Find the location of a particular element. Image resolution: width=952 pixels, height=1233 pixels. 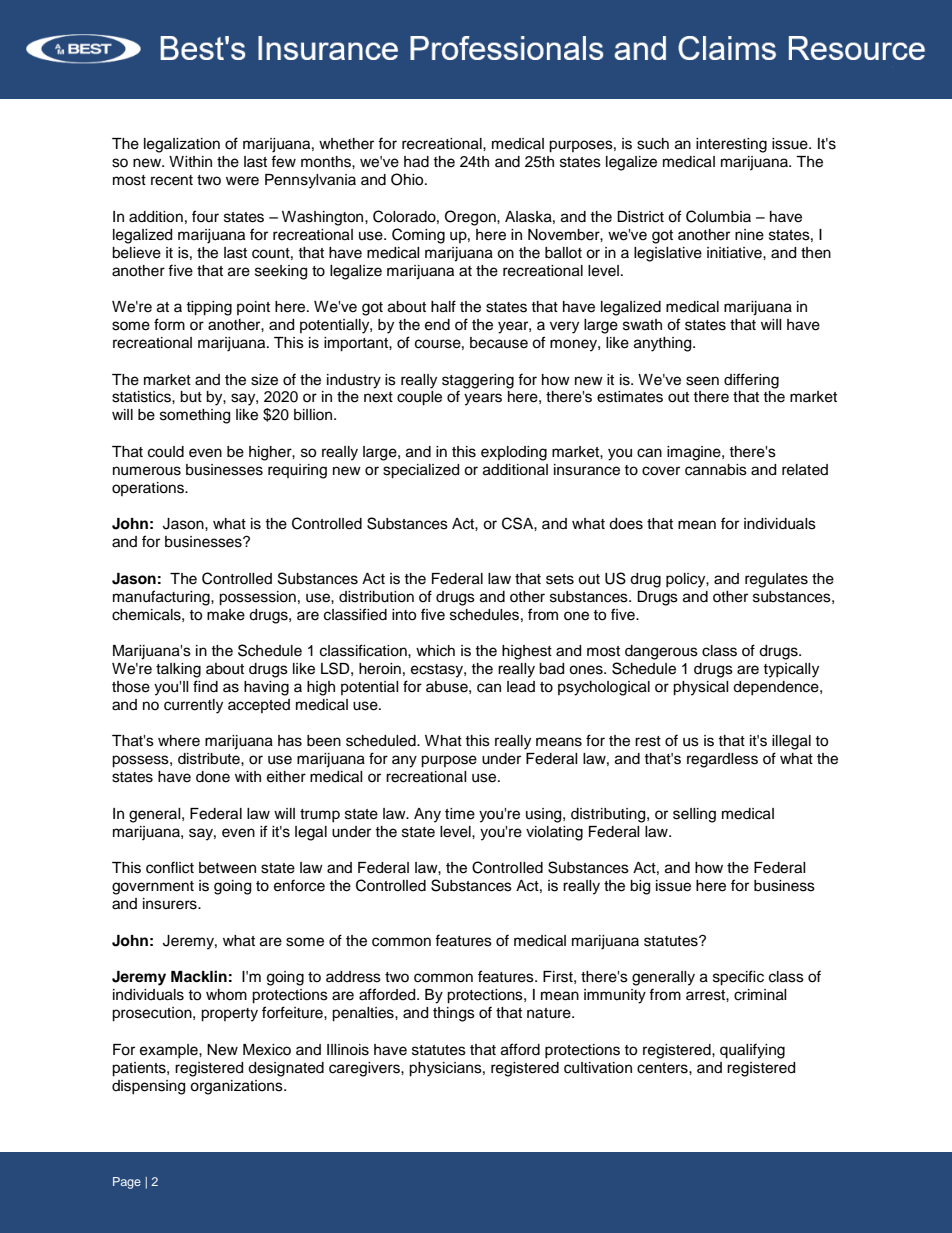

caregivers is located at coordinates (365, 1069).
